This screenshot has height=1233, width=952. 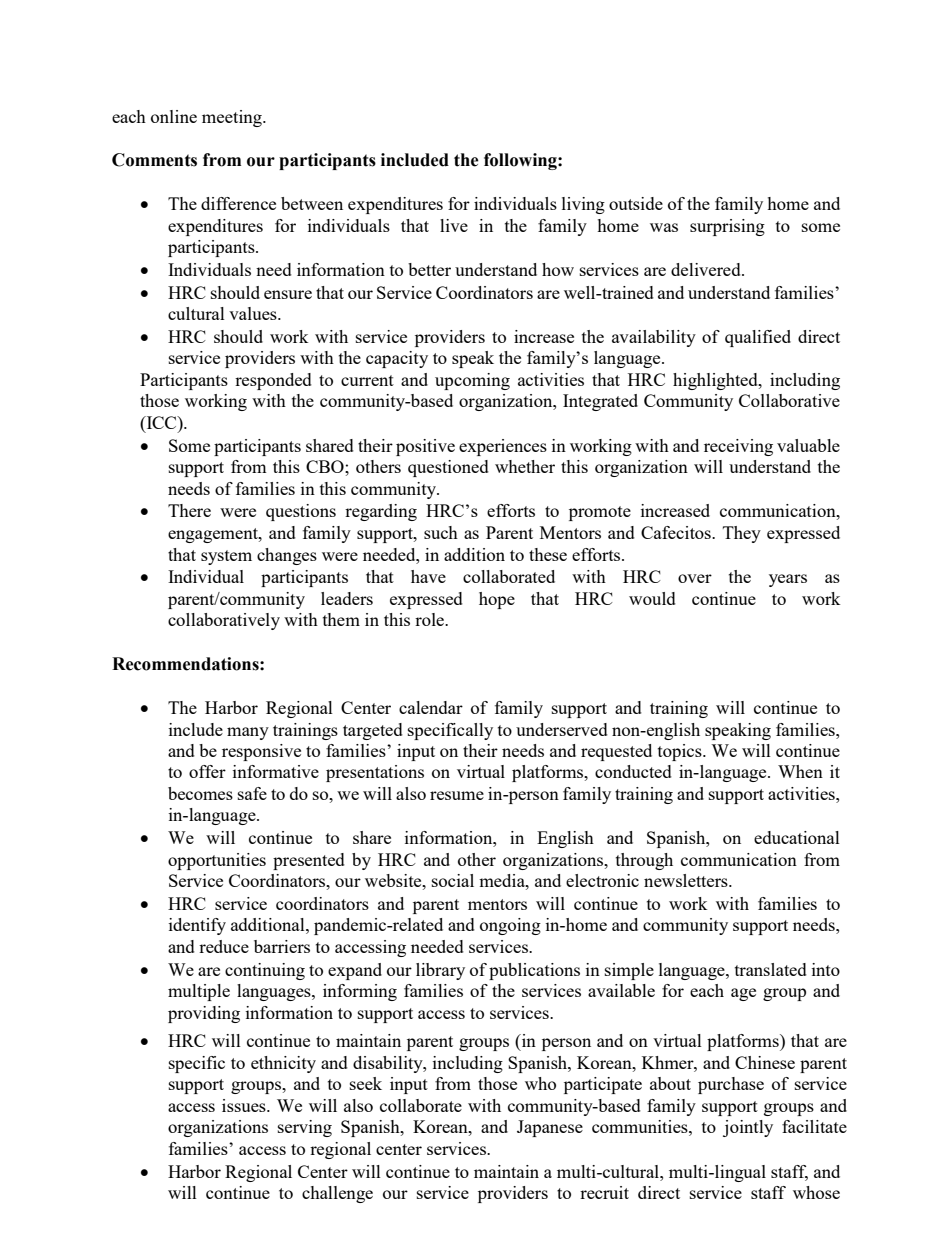 I want to click on jointly, so click(x=748, y=1128).
